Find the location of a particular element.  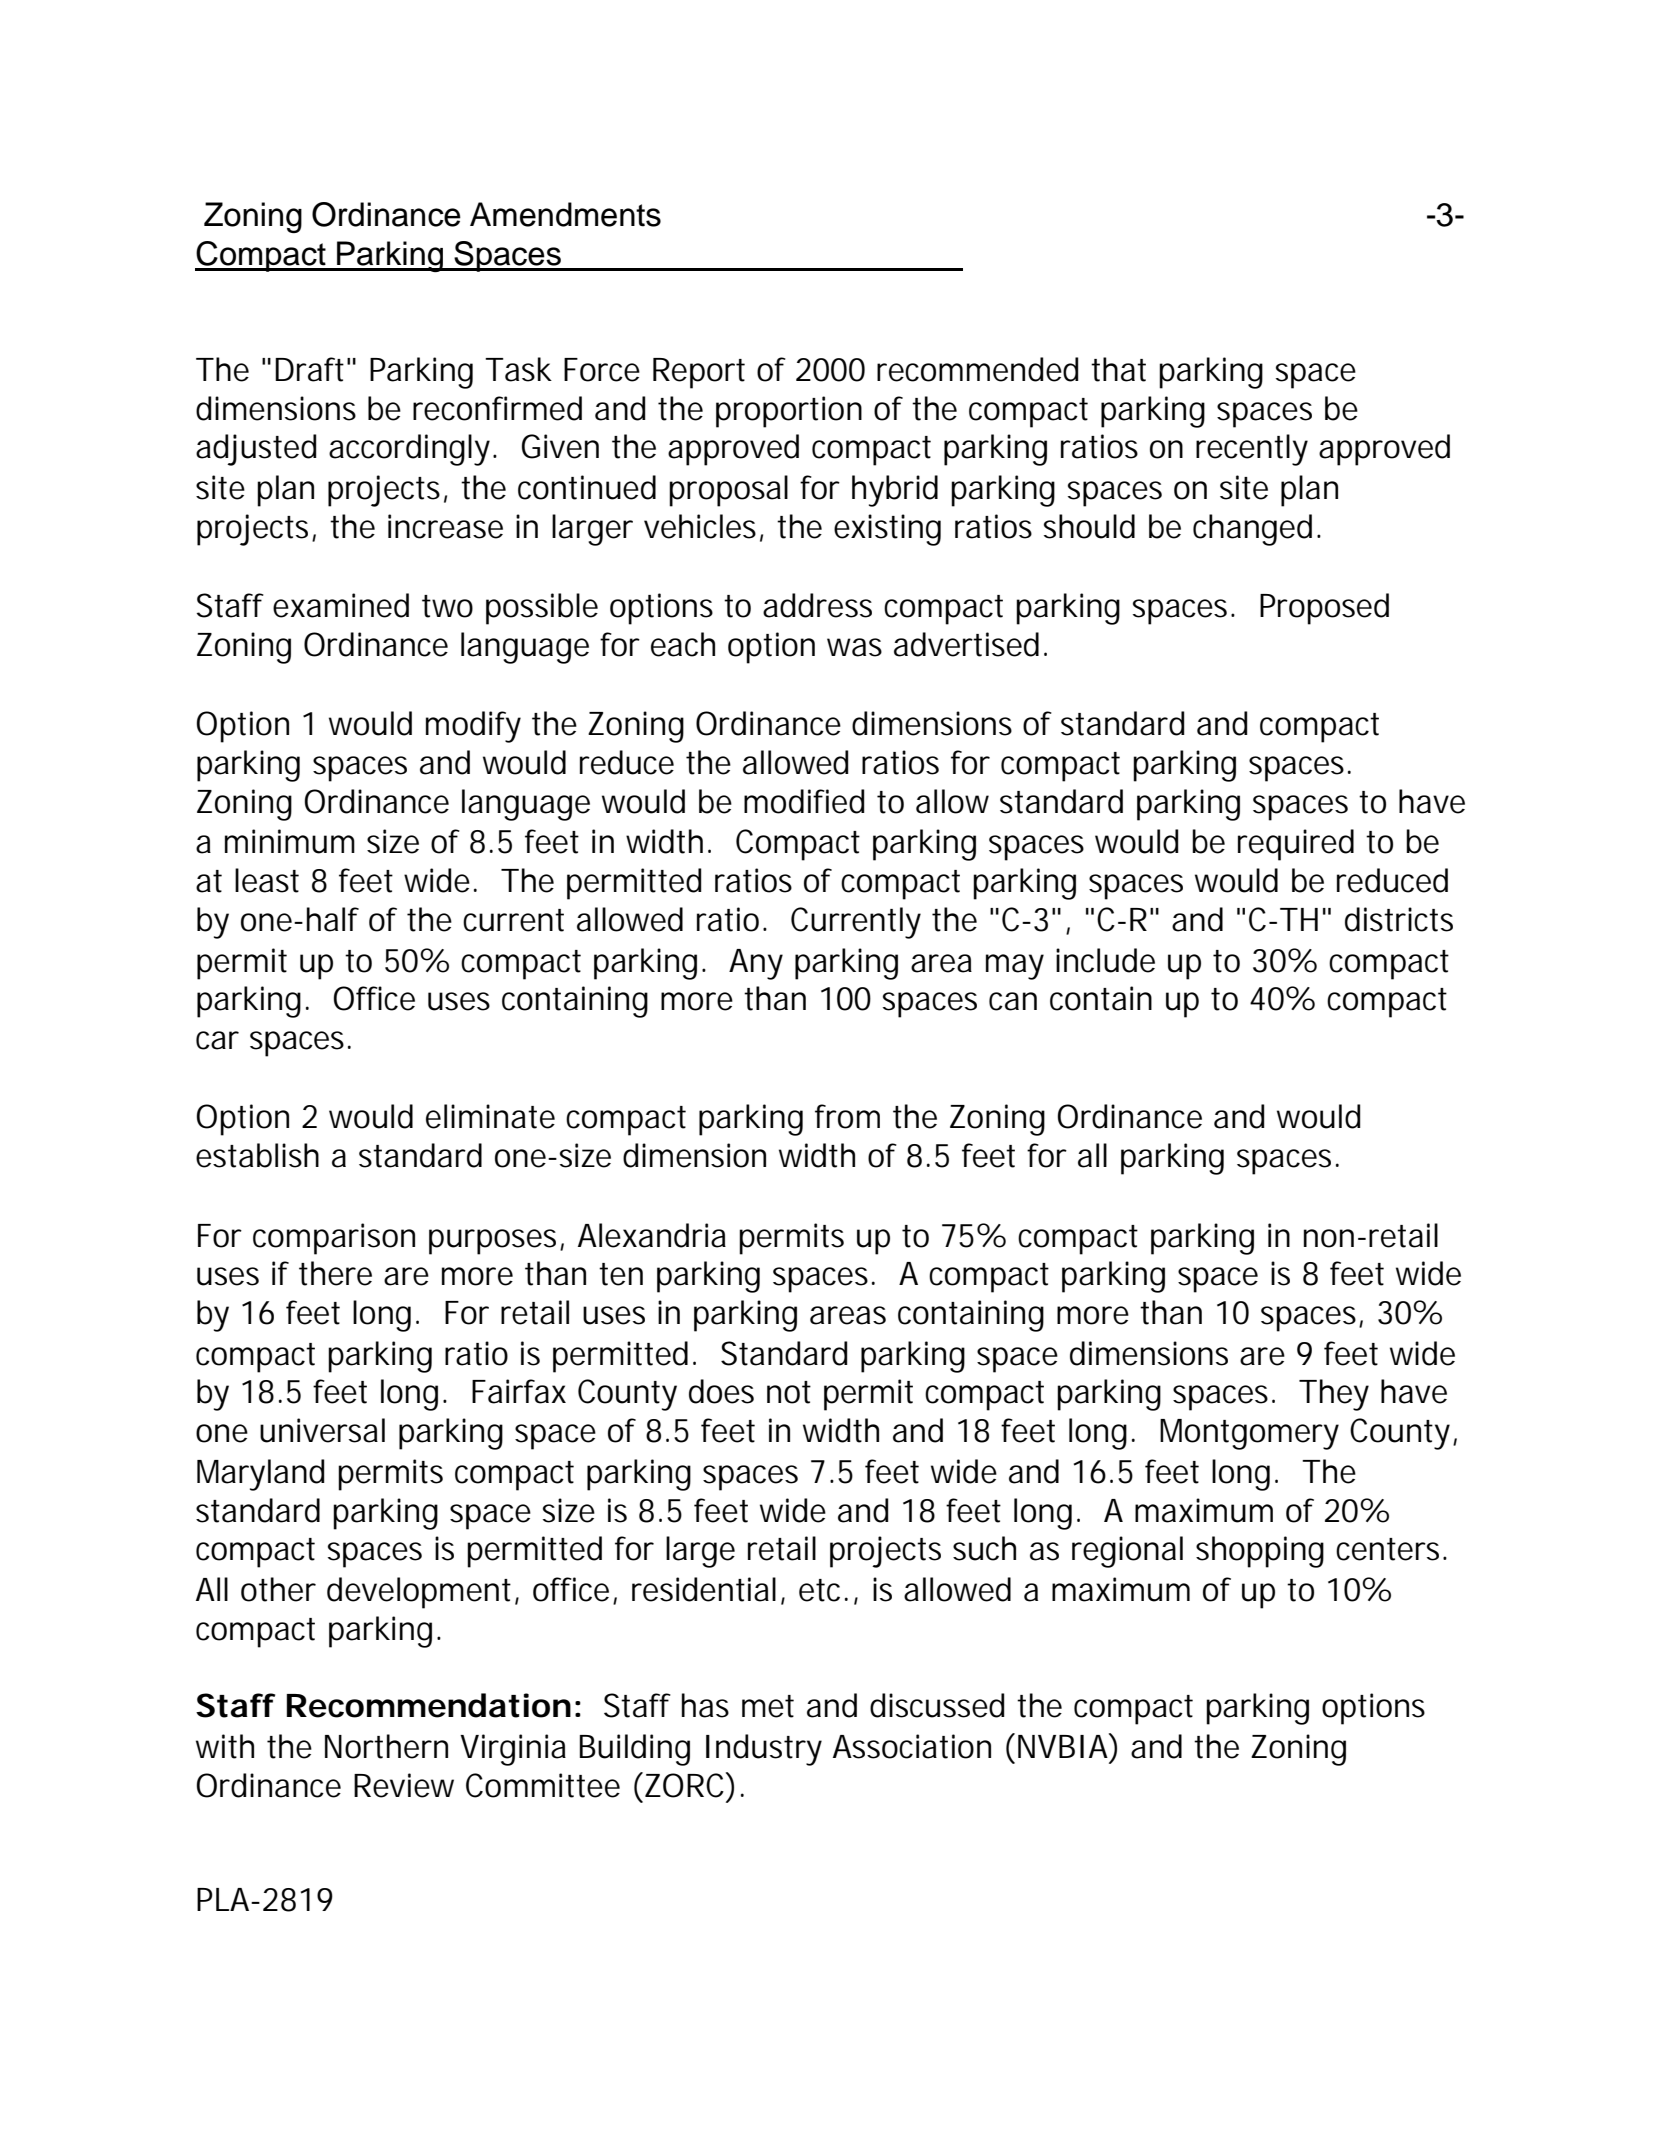

car is located at coordinates (217, 1040).
